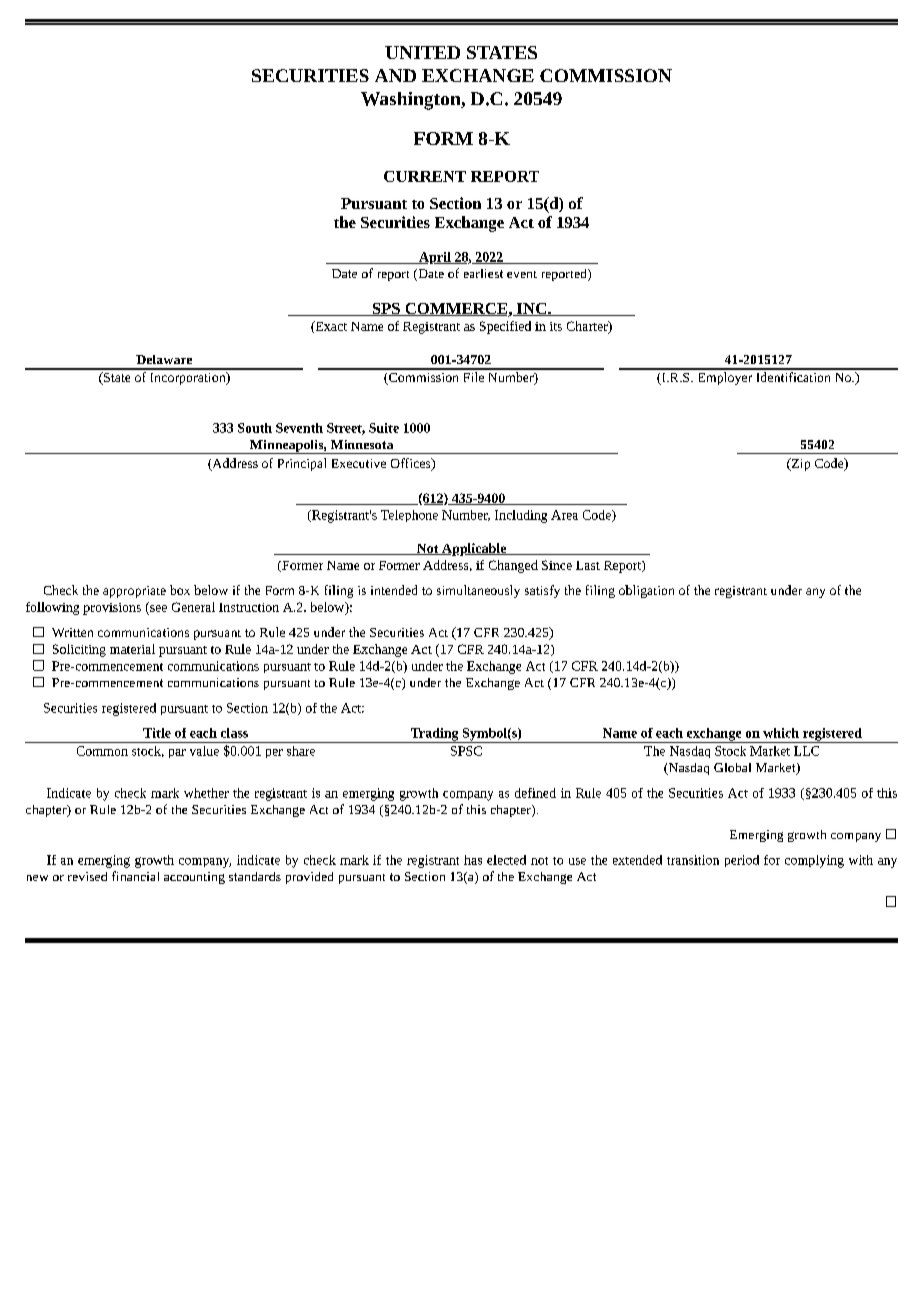  I want to click on simultaneously, so click(478, 591).
